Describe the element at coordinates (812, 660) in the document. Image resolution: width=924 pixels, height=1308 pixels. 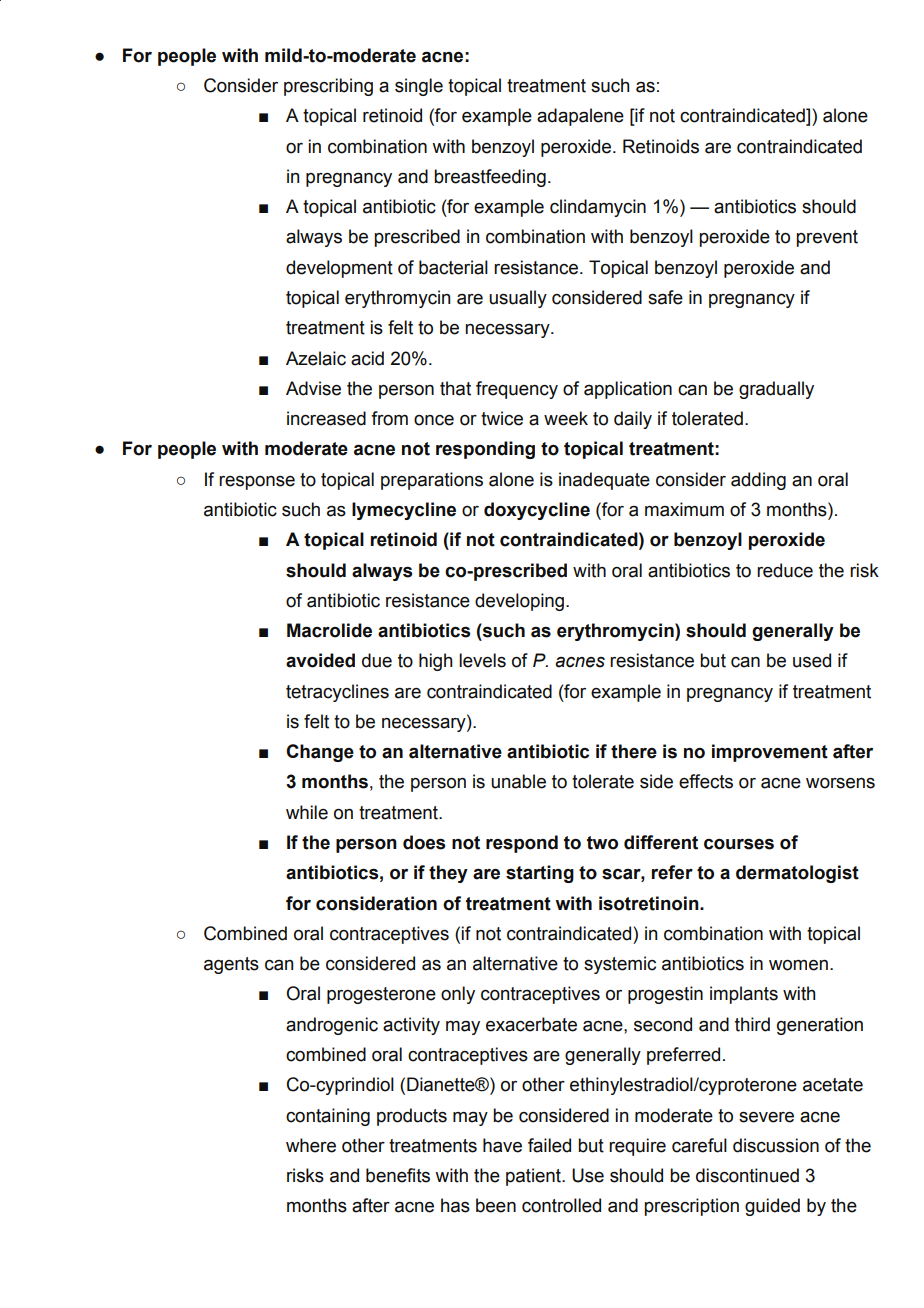
I see `used` at that location.
